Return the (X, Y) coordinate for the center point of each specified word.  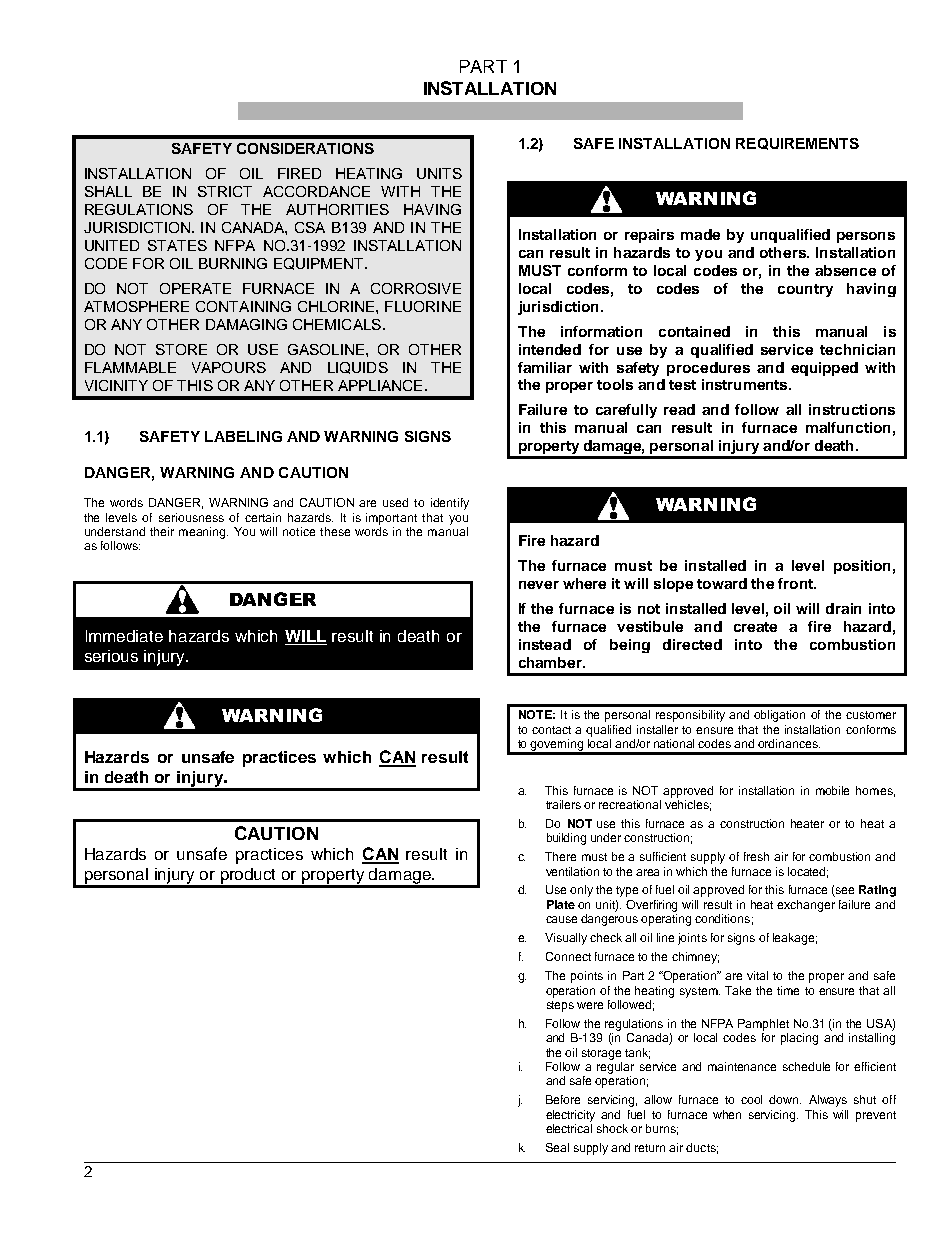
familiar (545, 367)
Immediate (124, 636)
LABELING (243, 436)
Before (563, 1099)
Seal (557, 1147)
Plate (561, 904)
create (755, 627)
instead (545, 644)
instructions (852, 409)
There (560, 856)
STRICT (225, 191)
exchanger (806, 906)
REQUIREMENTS (797, 144)
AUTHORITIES (337, 209)
